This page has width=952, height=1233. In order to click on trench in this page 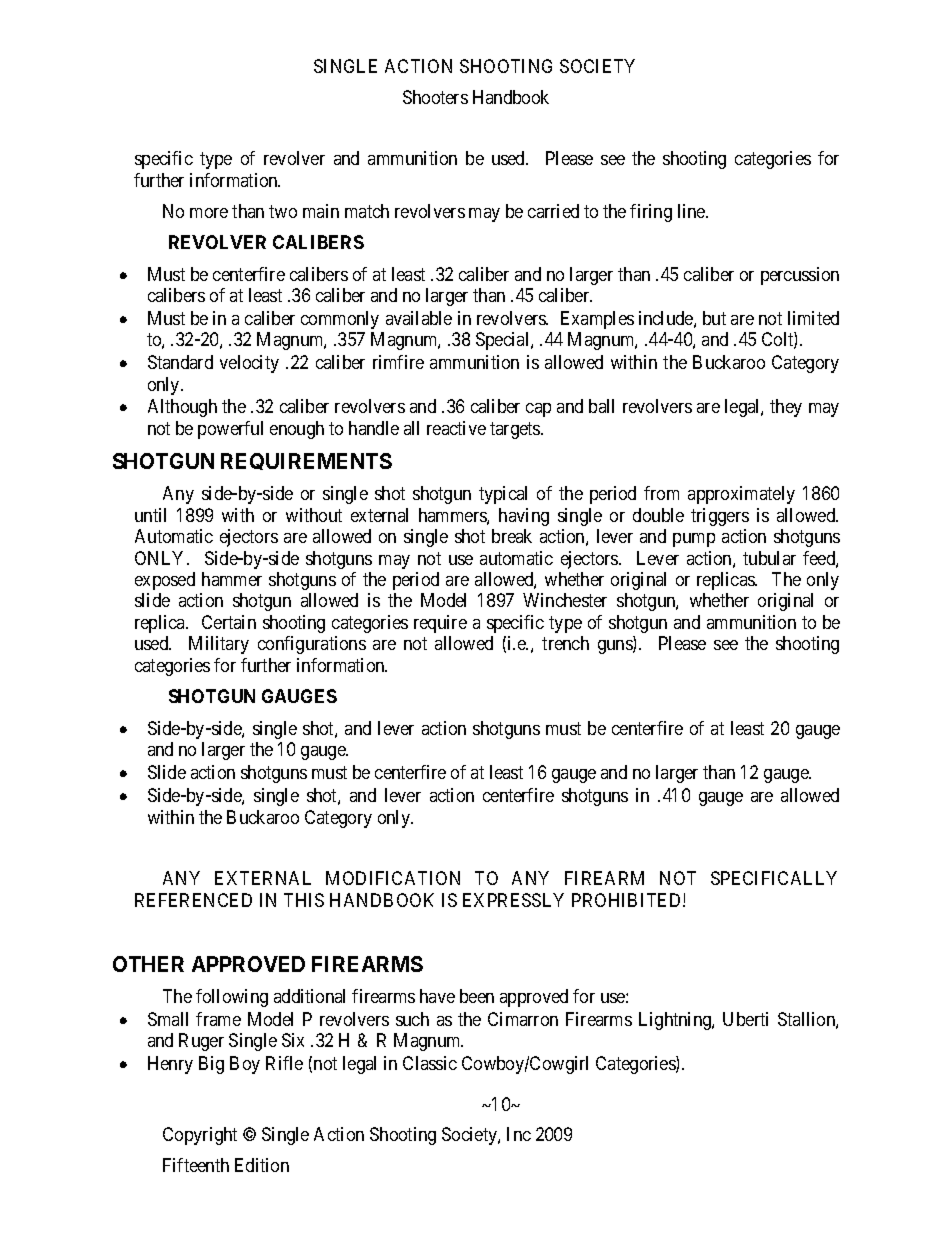, I will do `click(565, 643)`.
